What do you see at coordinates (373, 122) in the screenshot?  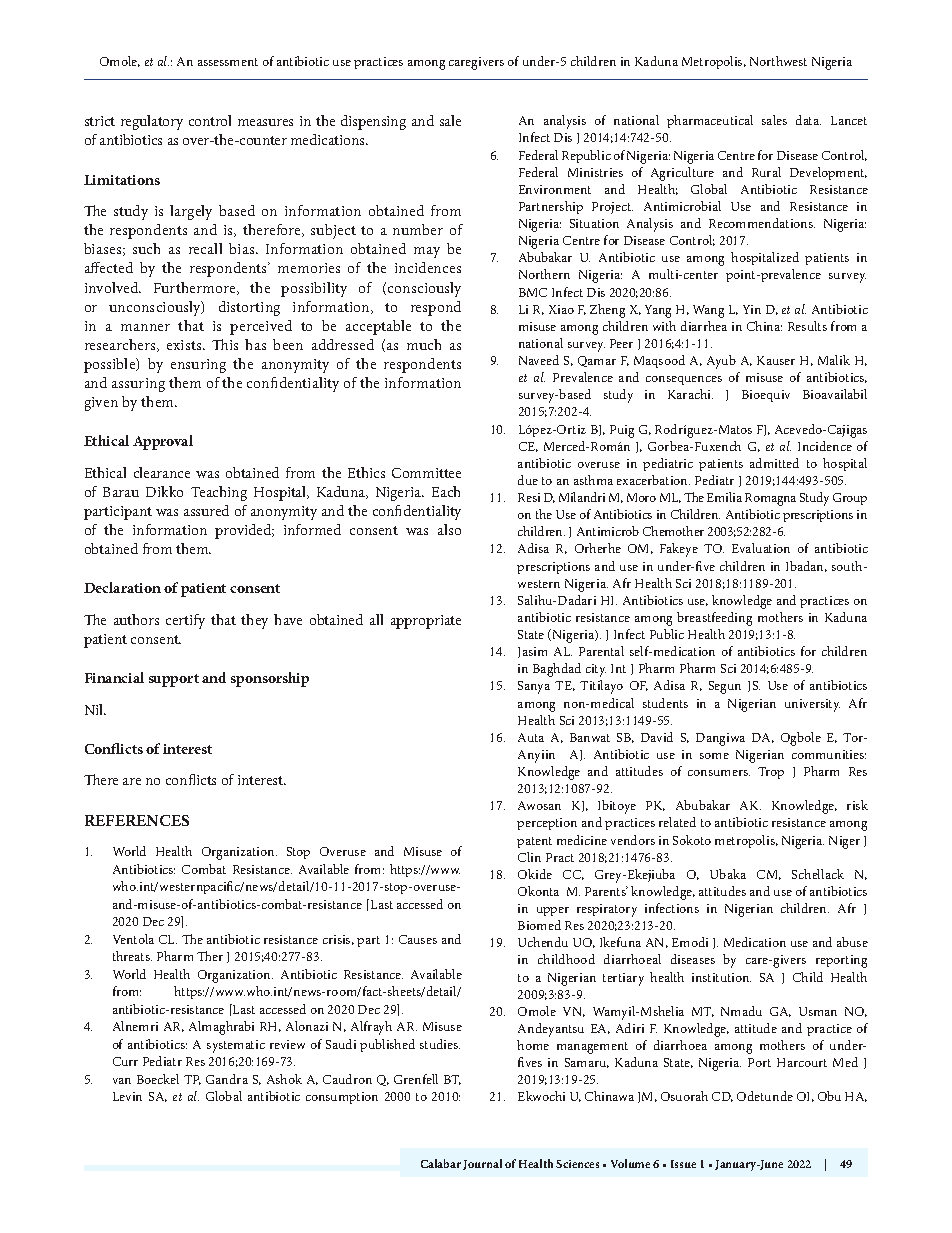 I see `dispensing` at bounding box center [373, 122].
